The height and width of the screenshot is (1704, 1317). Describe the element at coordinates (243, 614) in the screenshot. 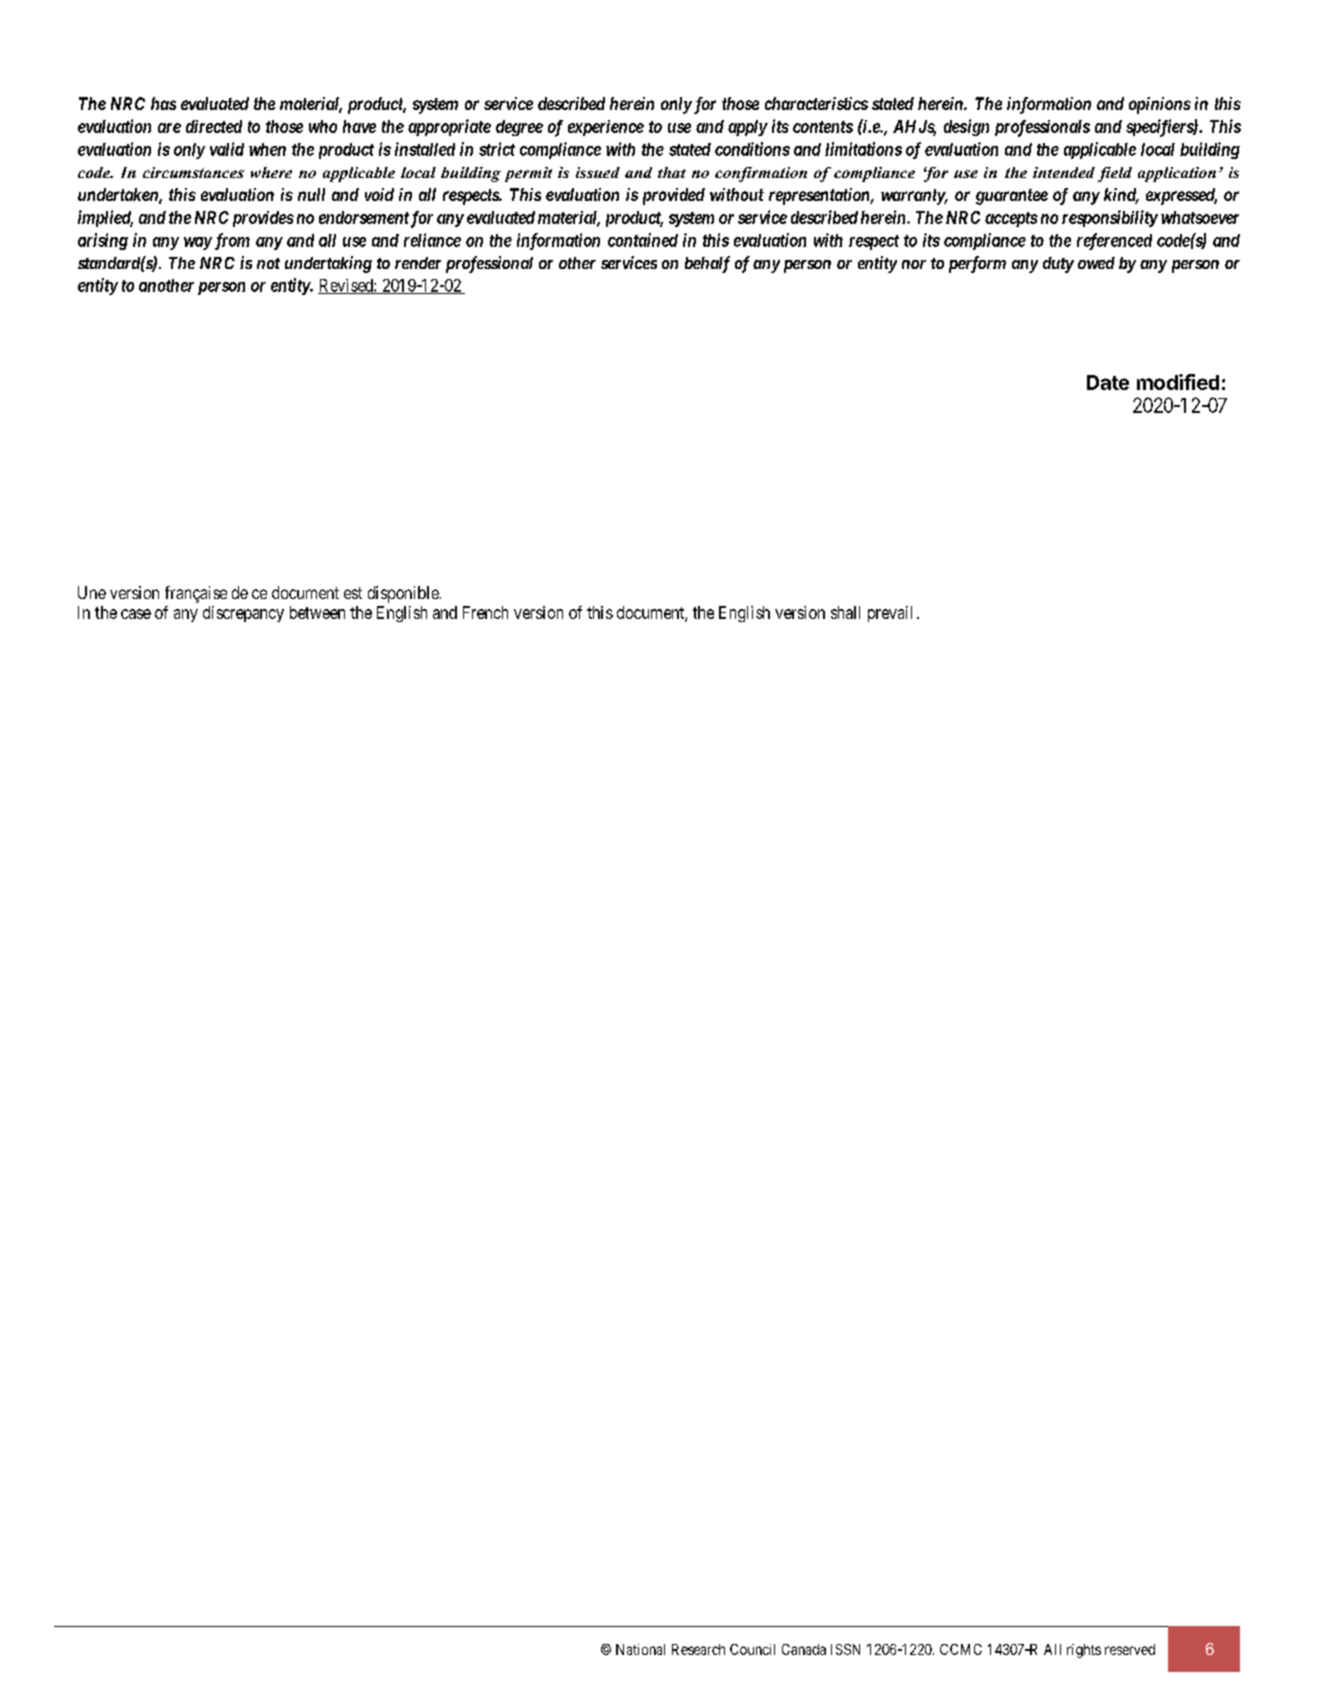

I see `discrepancy` at that location.
